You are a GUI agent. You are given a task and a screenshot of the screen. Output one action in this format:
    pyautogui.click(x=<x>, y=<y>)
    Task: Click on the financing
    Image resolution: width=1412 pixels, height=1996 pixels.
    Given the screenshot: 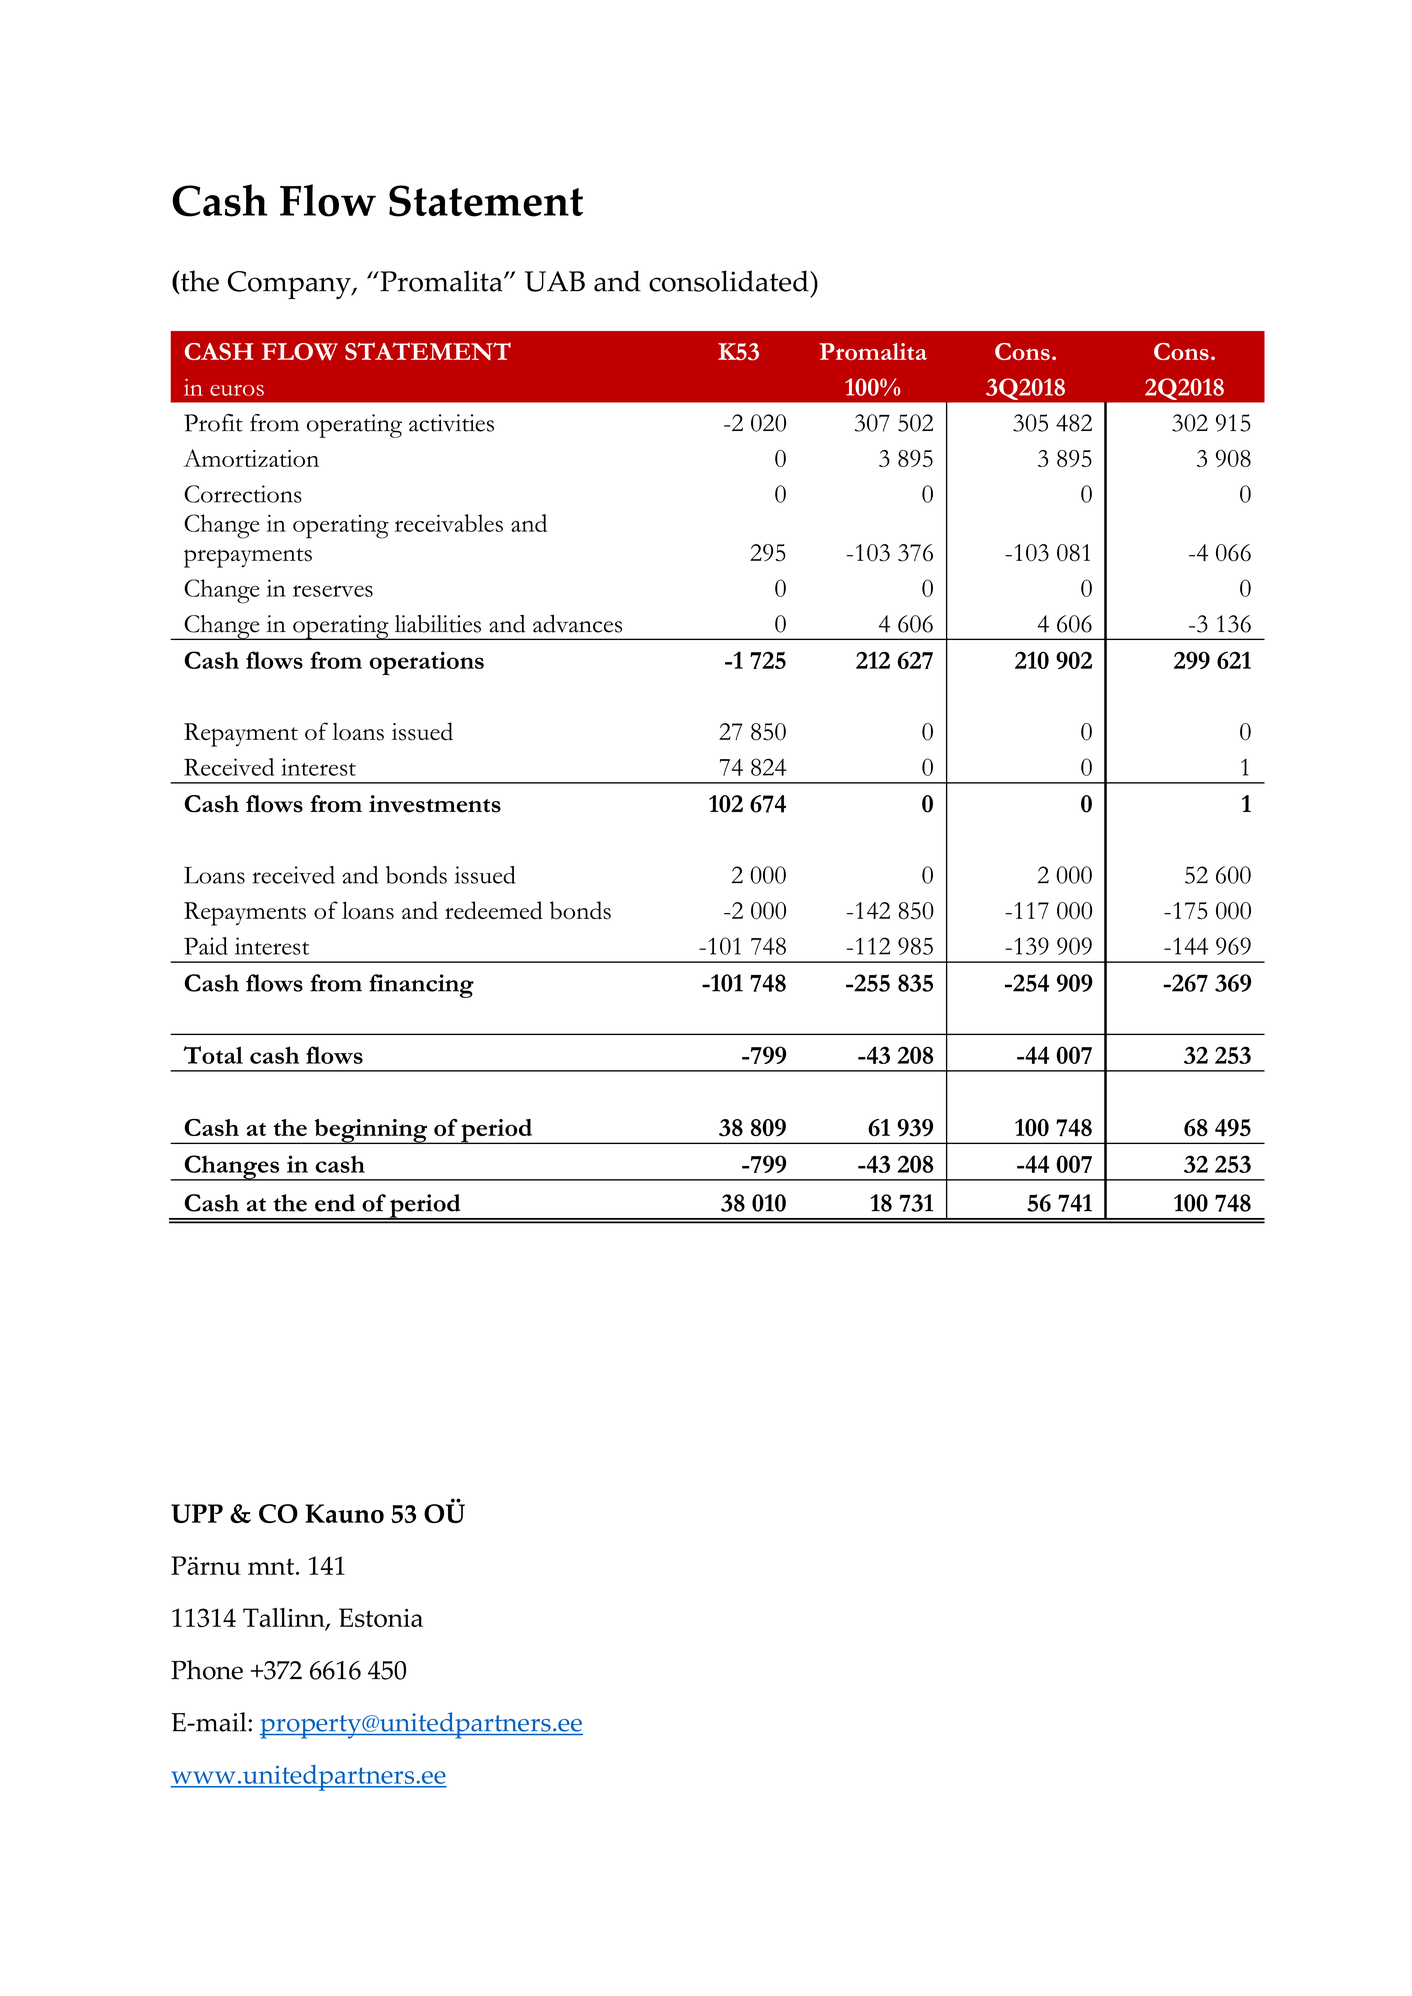 What is the action you would take?
    pyautogui.click(x=421, y=986)
